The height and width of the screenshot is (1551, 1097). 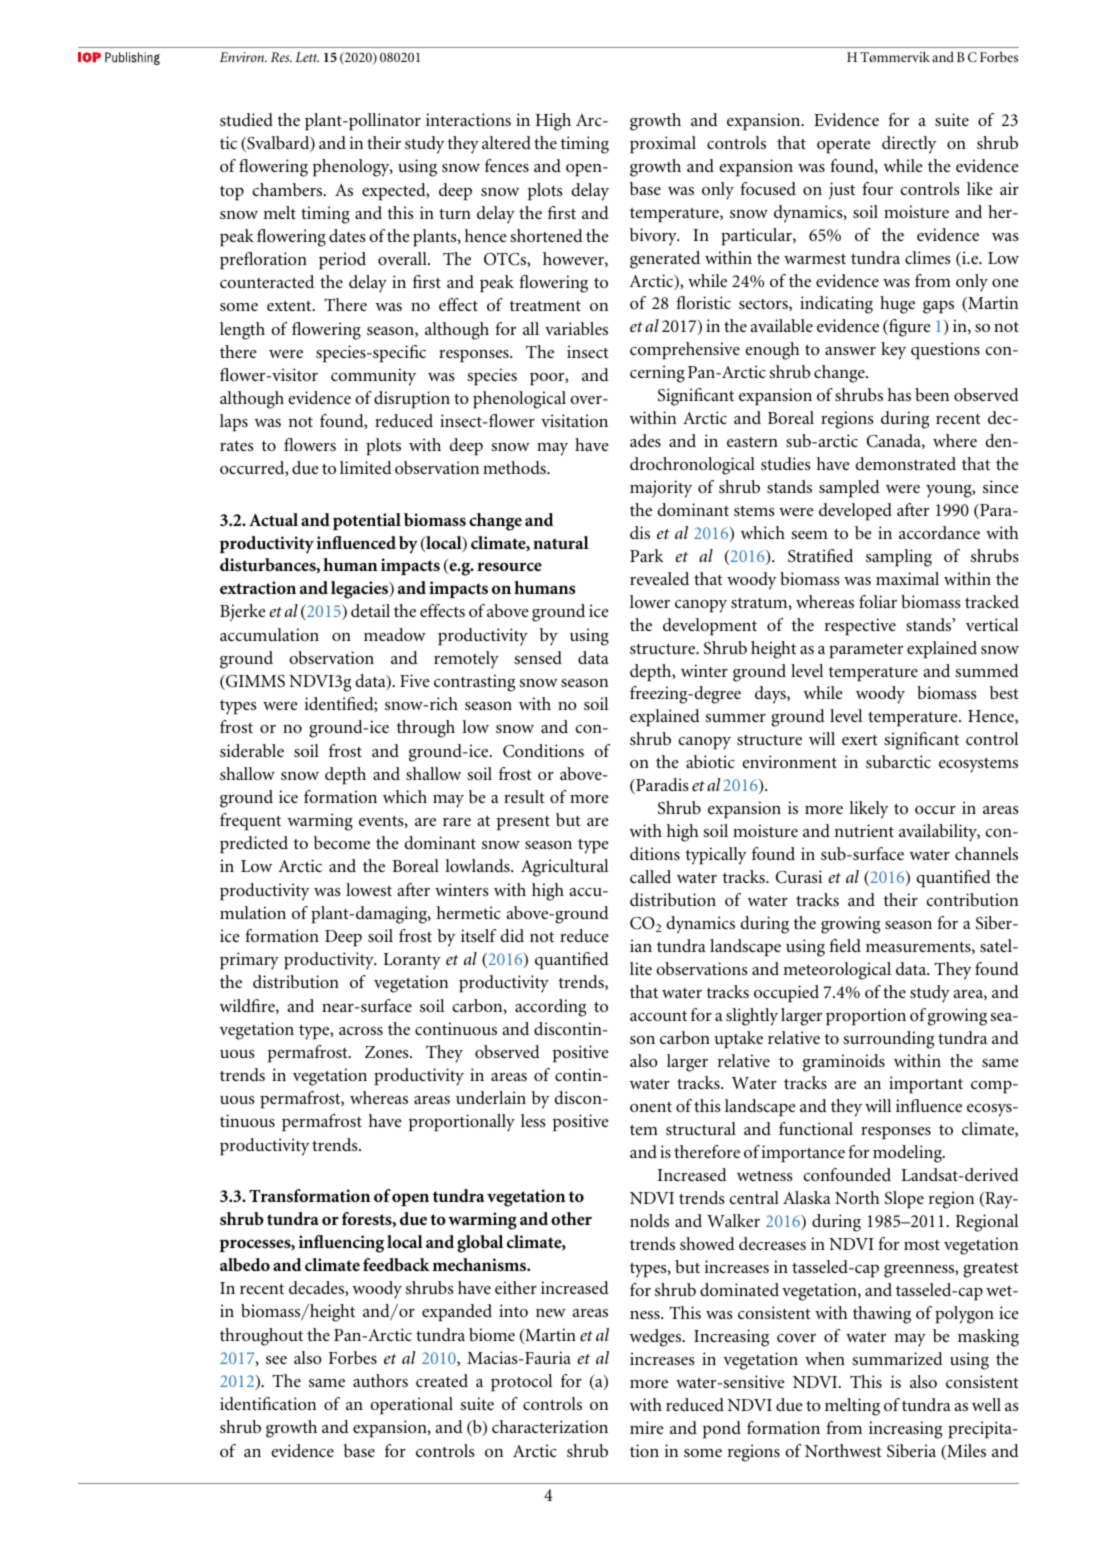 What do you see at coordinates (710, 761) in the screenshot?
I see `abiotic` at bounding box center [710, 761].
